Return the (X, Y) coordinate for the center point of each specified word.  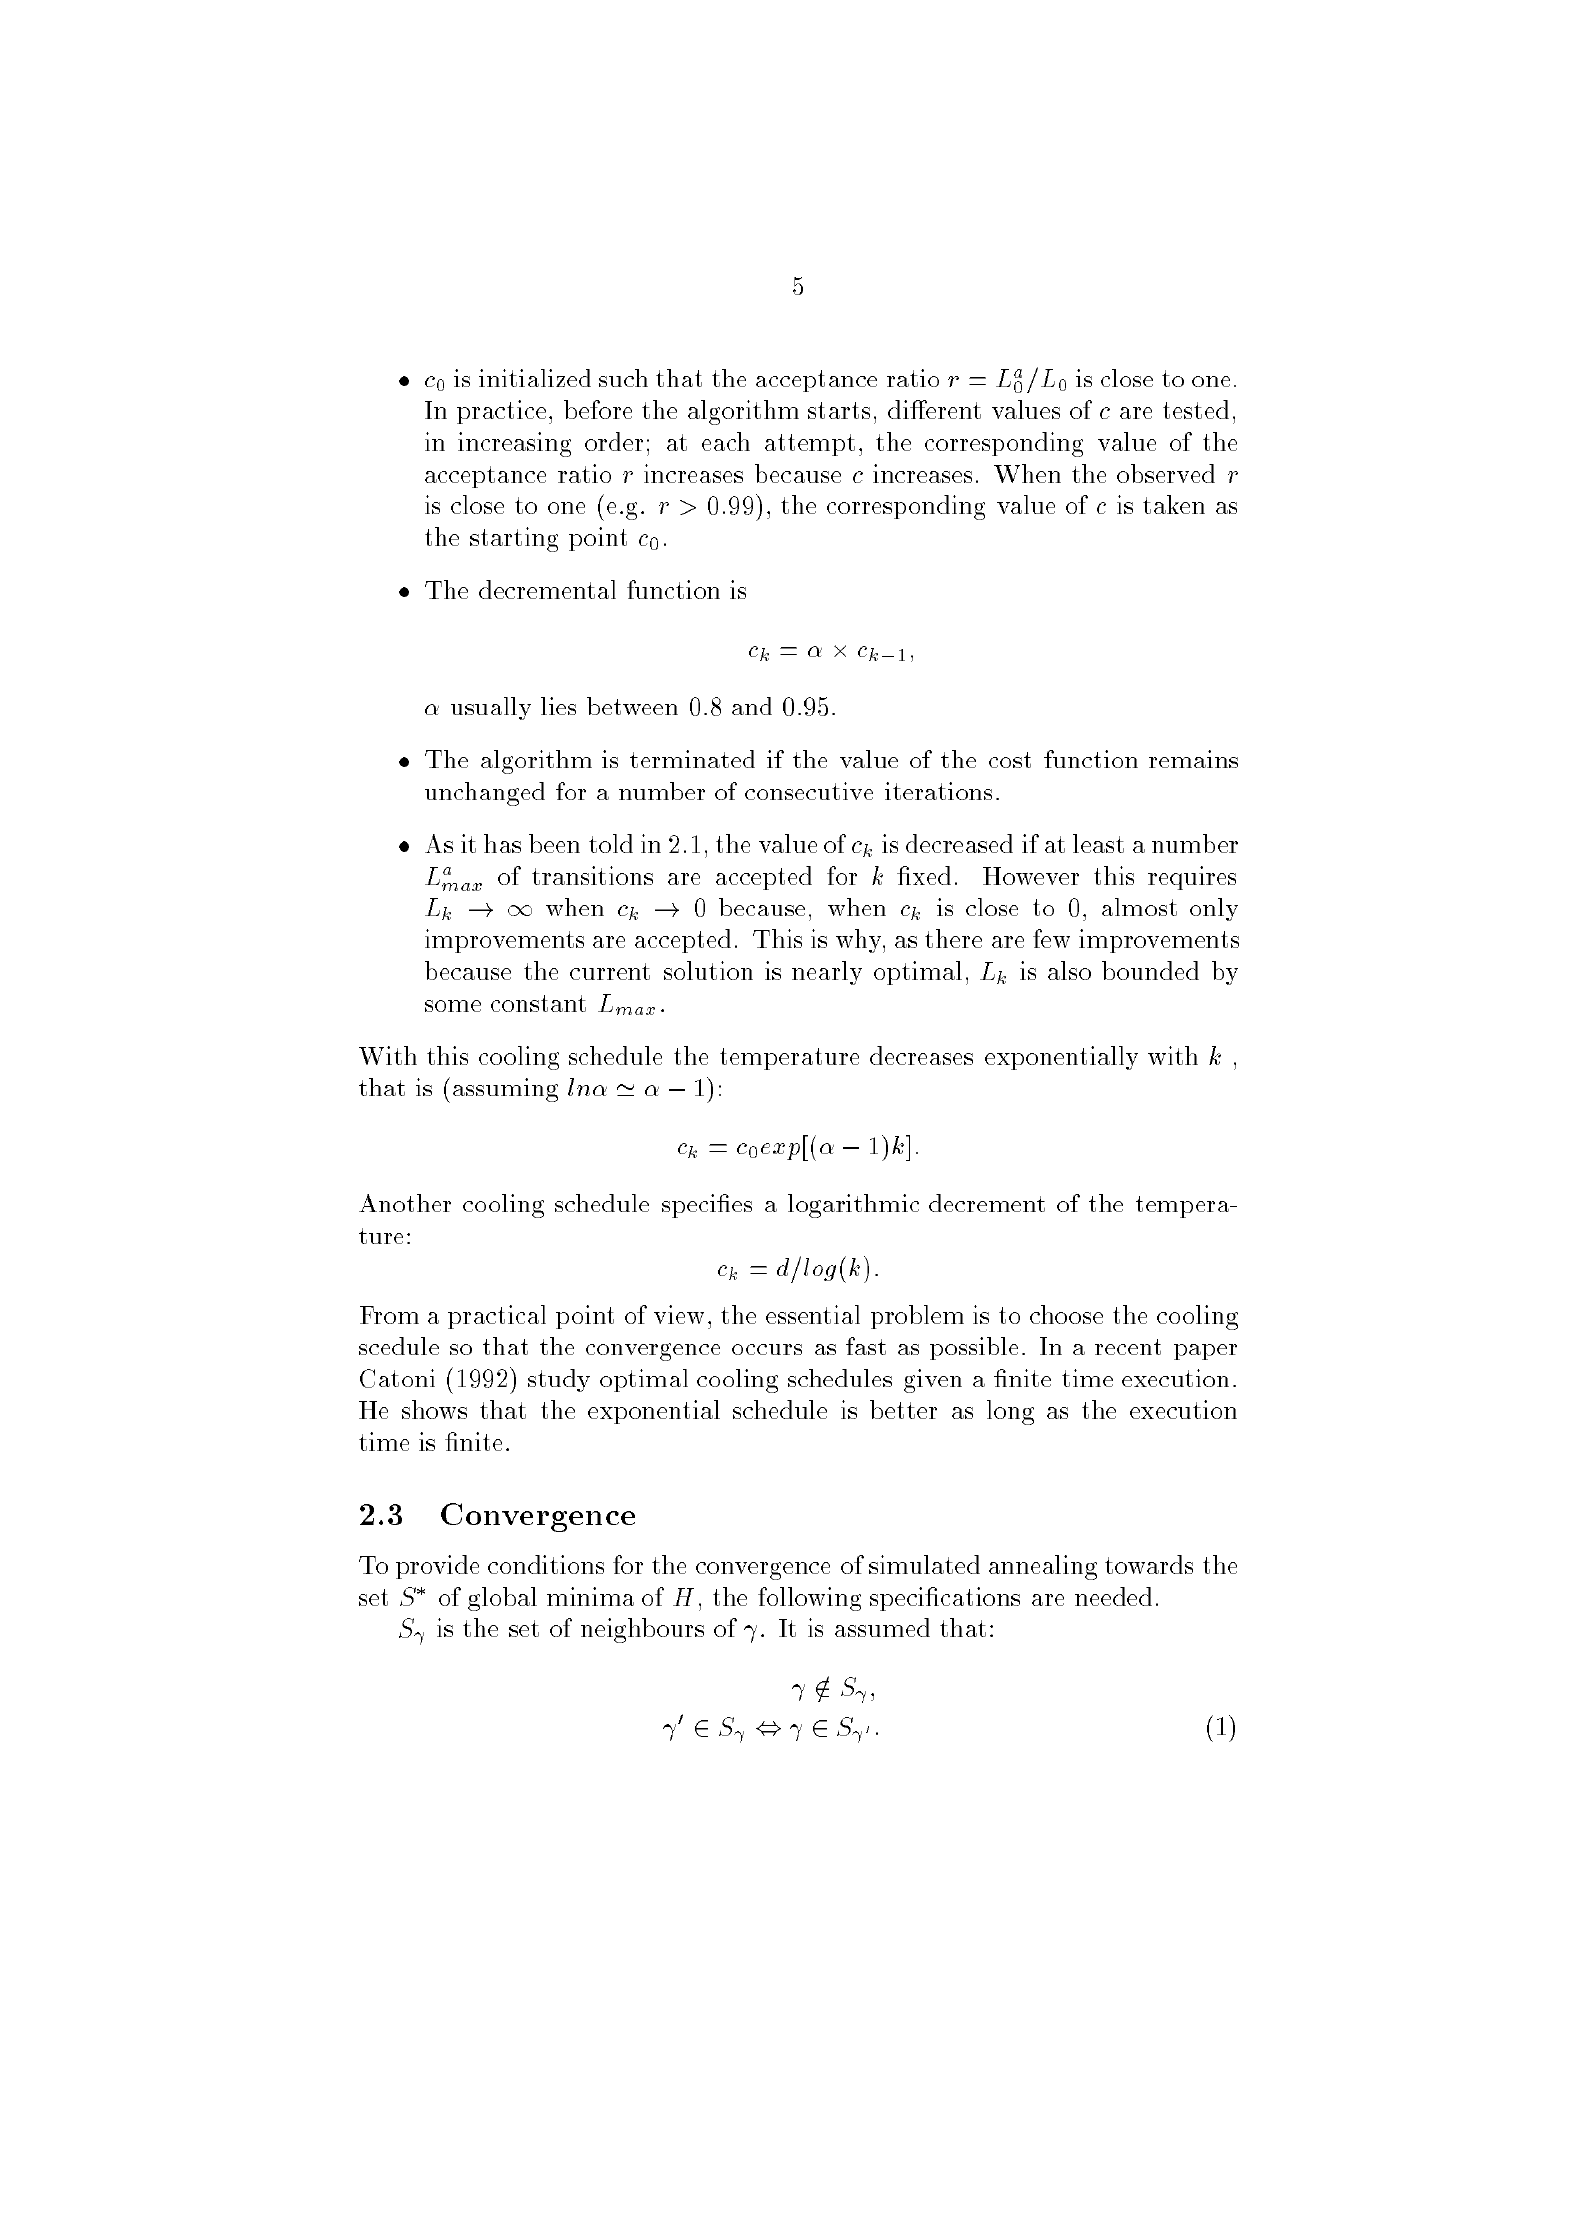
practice (501, 412)
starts (839, 410)
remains (1193, 759)
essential (813, 1314)
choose (1066, 1314)
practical (497, 1317)
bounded (1150, 970)
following (809, 1599)
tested (1196, 409)
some (453, 1006)
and (752, 706)
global (502, 1599)
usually (491, 708)
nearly (827, 973)
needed (1113, 1596)
